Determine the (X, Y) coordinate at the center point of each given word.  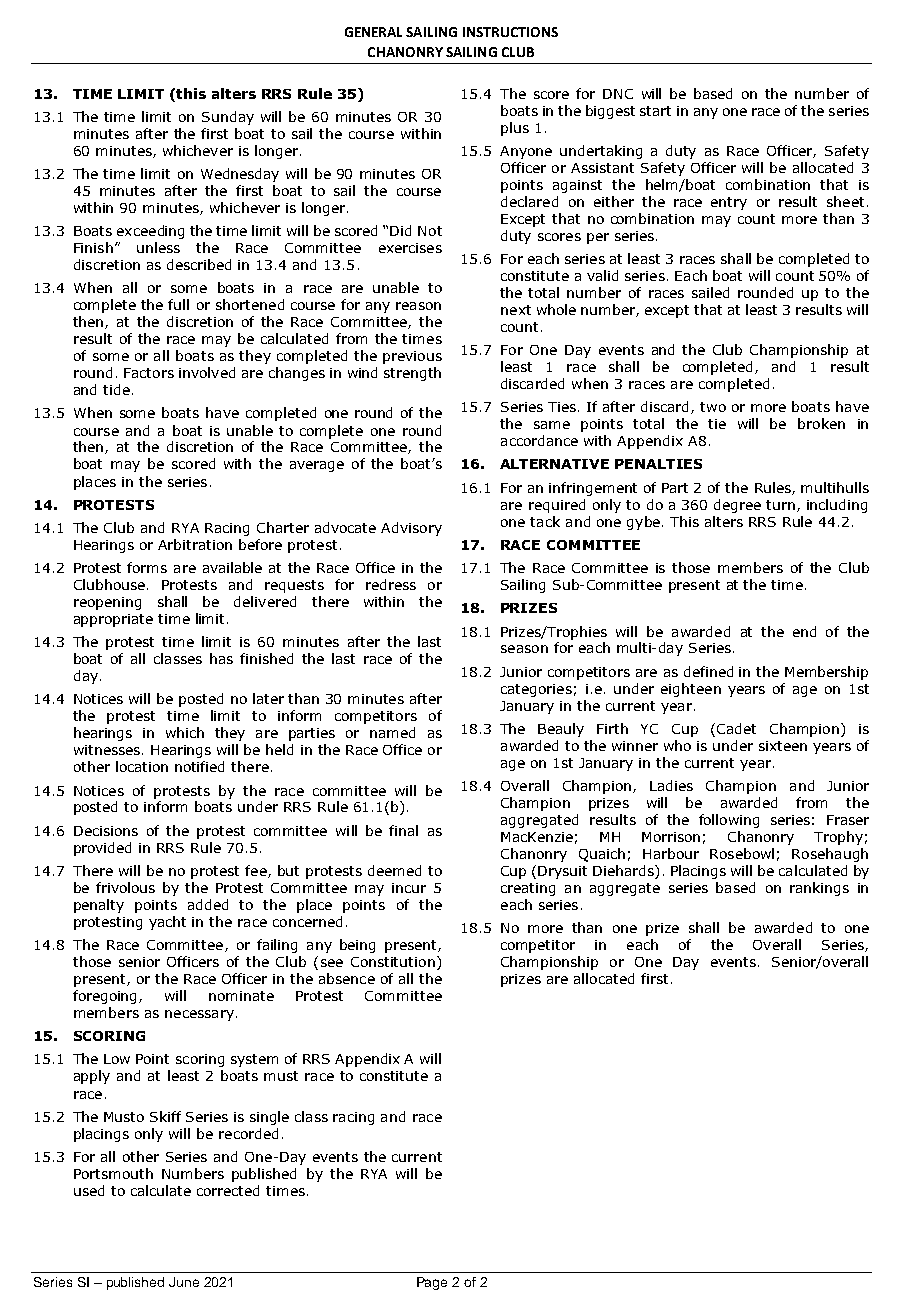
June (184, 1282)
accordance (539, 440)
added (208, 904)
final (403, 830)
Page (432, 1283)
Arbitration (195, 544)
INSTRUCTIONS (510, 32)
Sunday (228, 118)
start (655, 111)
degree (737, 506)
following (729, 821)
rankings (819, 889)
